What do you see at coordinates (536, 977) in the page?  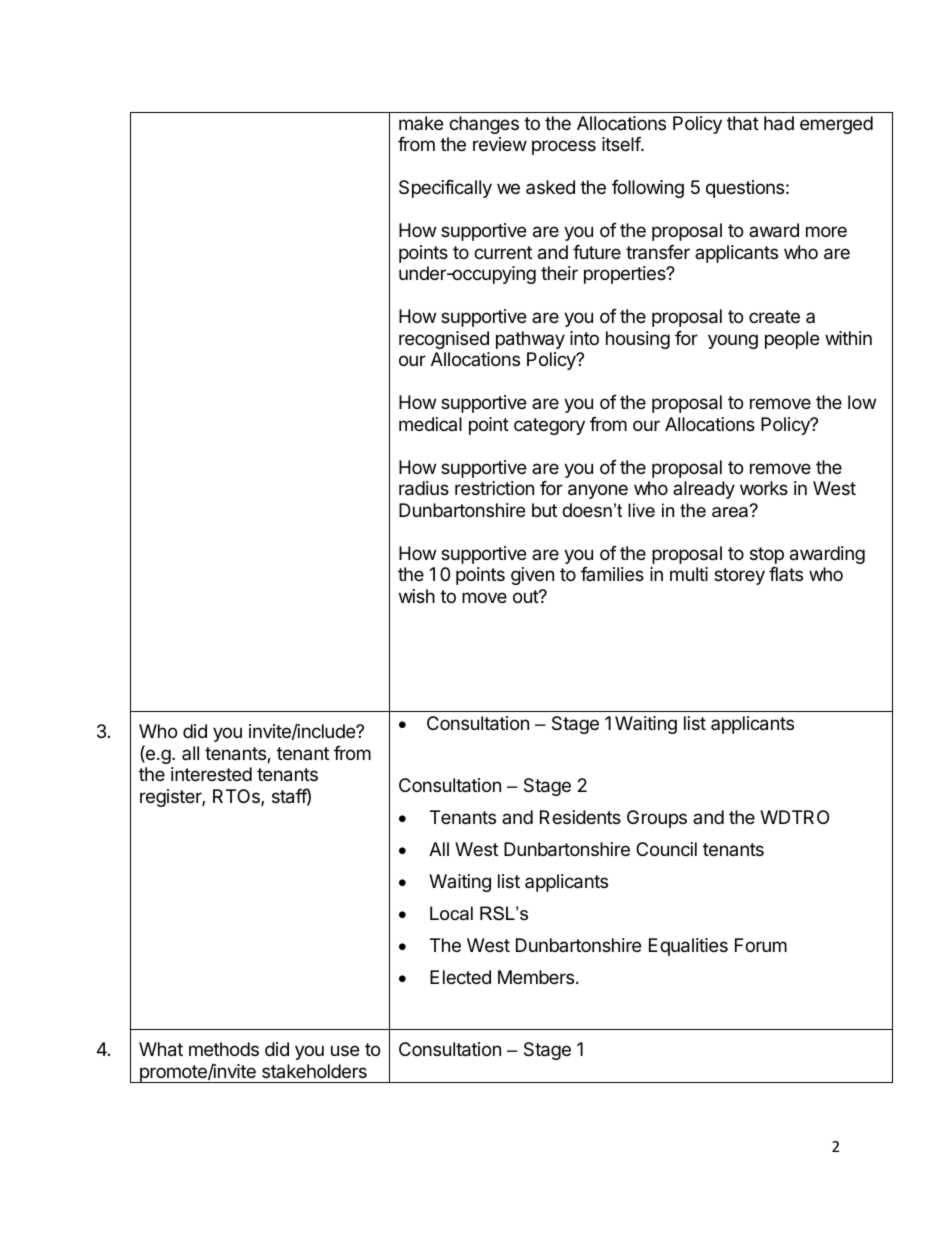 I see `Members` at bounding box center [536, 977].
